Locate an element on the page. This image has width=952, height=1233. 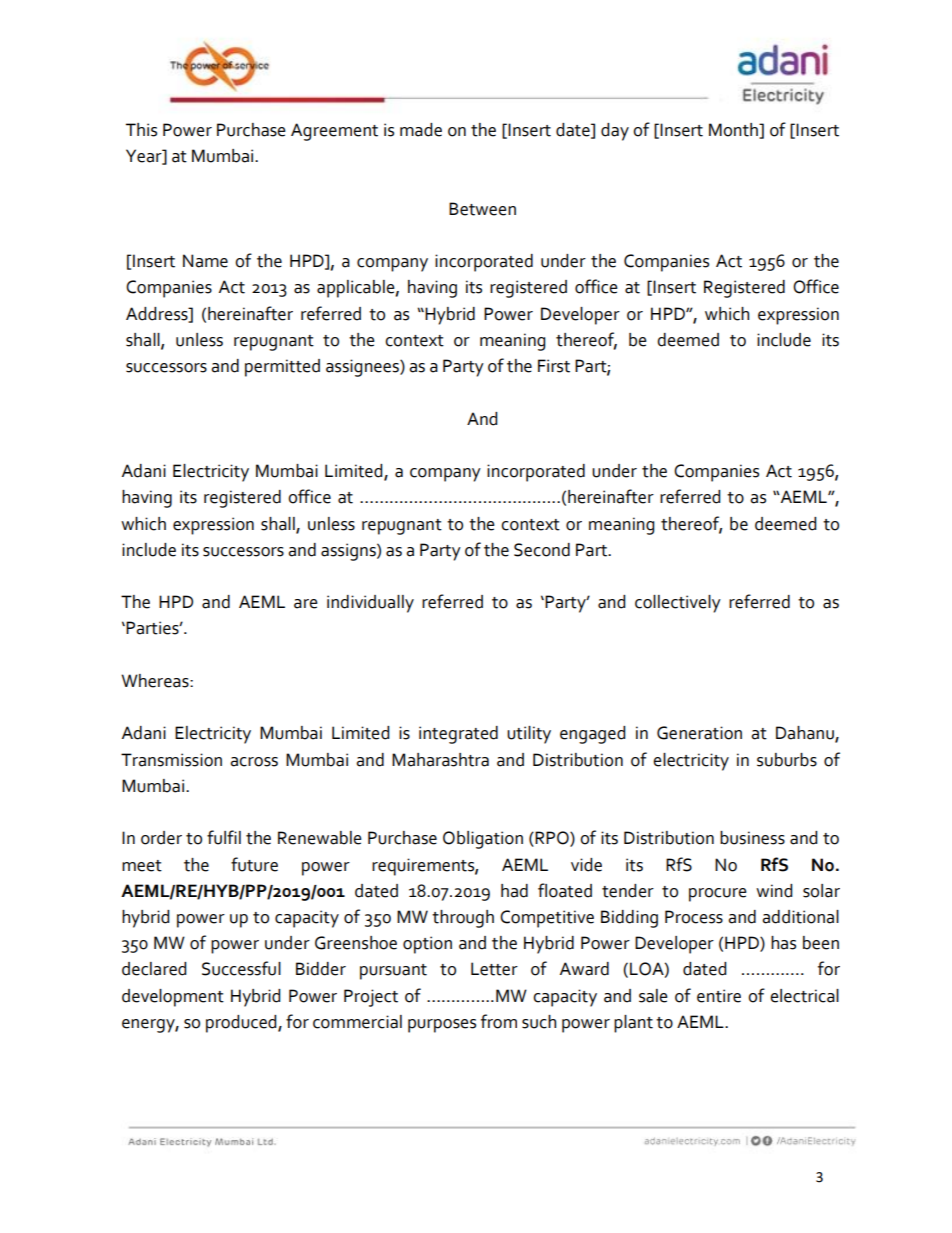
produced is located at coordinates (242, 1024).
